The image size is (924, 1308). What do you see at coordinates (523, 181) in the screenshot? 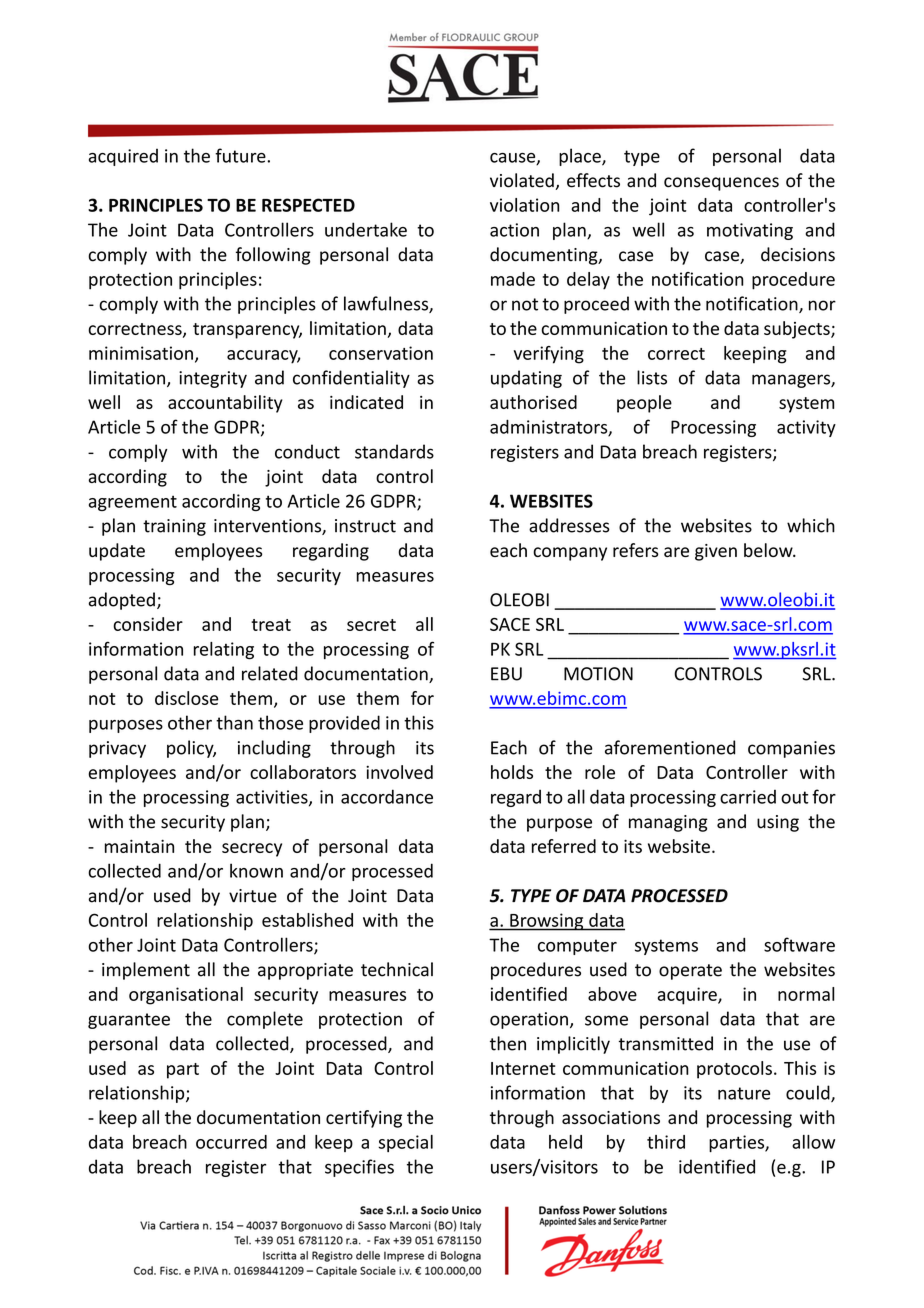
I see `violated` at bounding box center [523, 181].
